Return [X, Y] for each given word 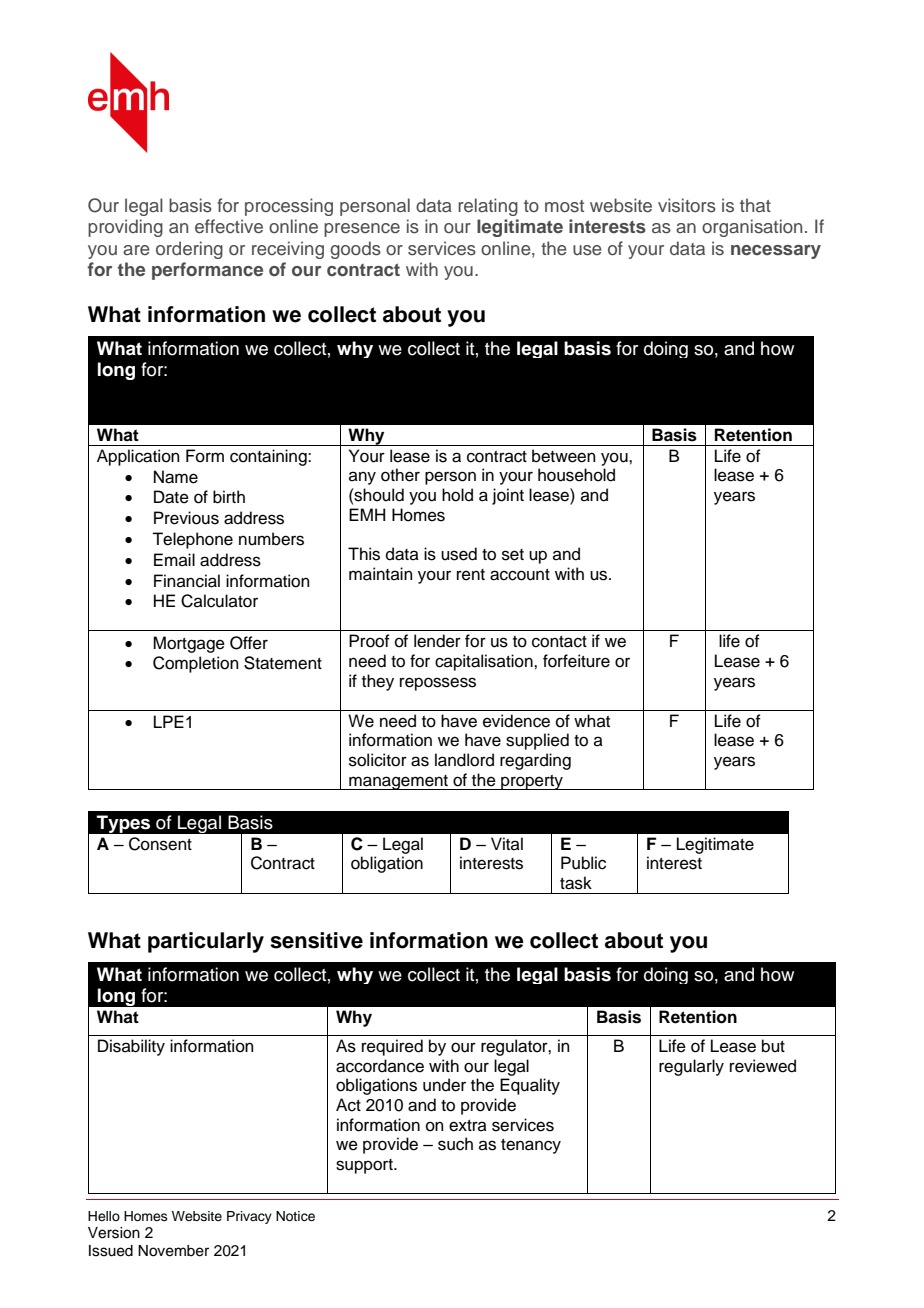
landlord [464, 760]
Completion [196, 664]
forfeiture [576, 661]
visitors [687, 205]
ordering [189, 250]
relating [488, 207]
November [173, 1251]
